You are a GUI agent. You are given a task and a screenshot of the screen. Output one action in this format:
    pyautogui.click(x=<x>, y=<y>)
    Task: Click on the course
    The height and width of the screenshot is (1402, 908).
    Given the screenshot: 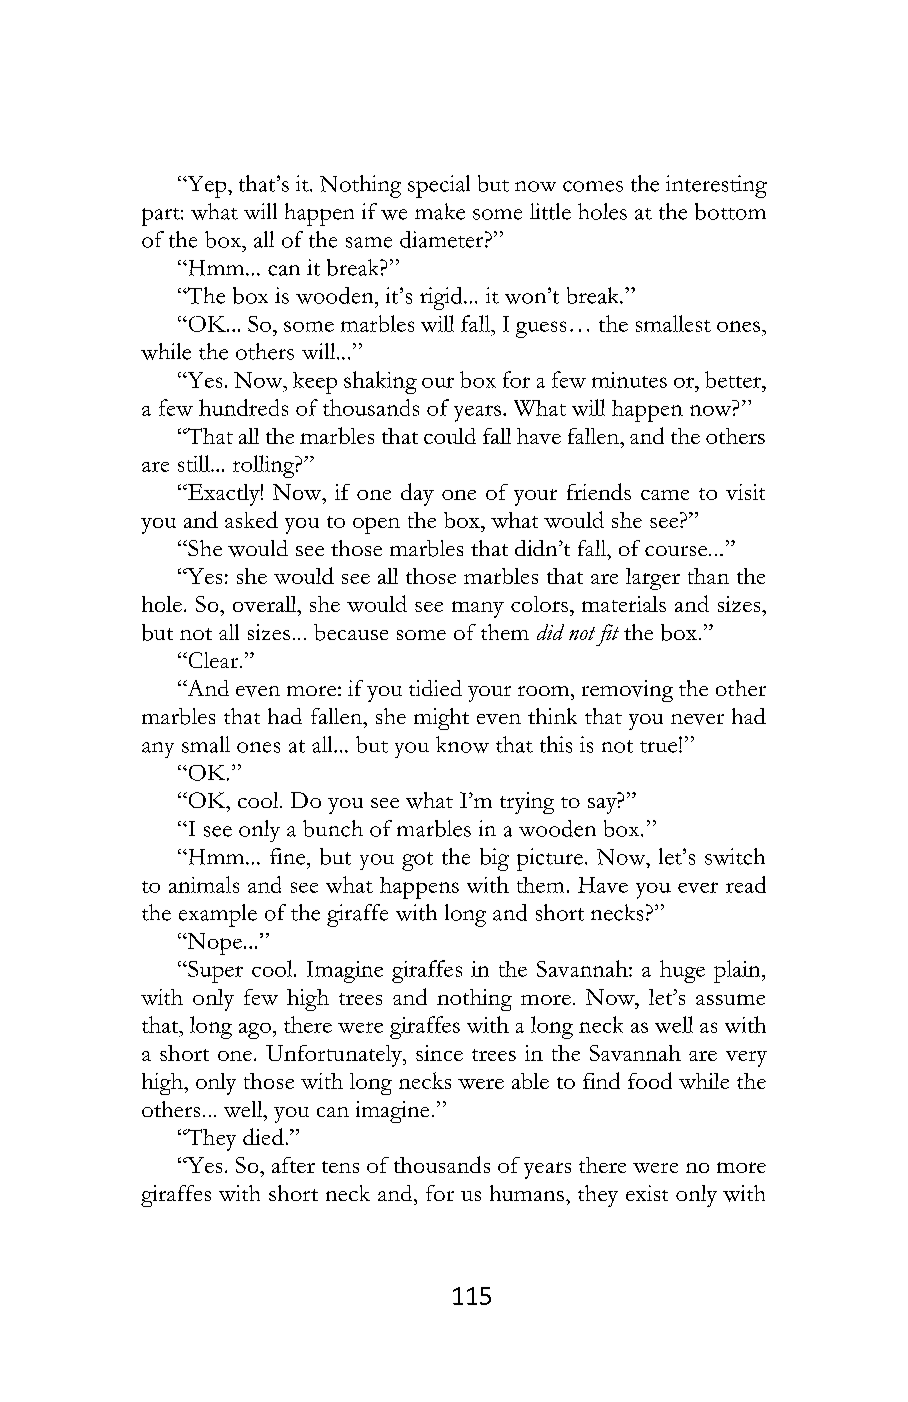 What is the action you would take?
    pyautogui.click(x=676, y=551)
